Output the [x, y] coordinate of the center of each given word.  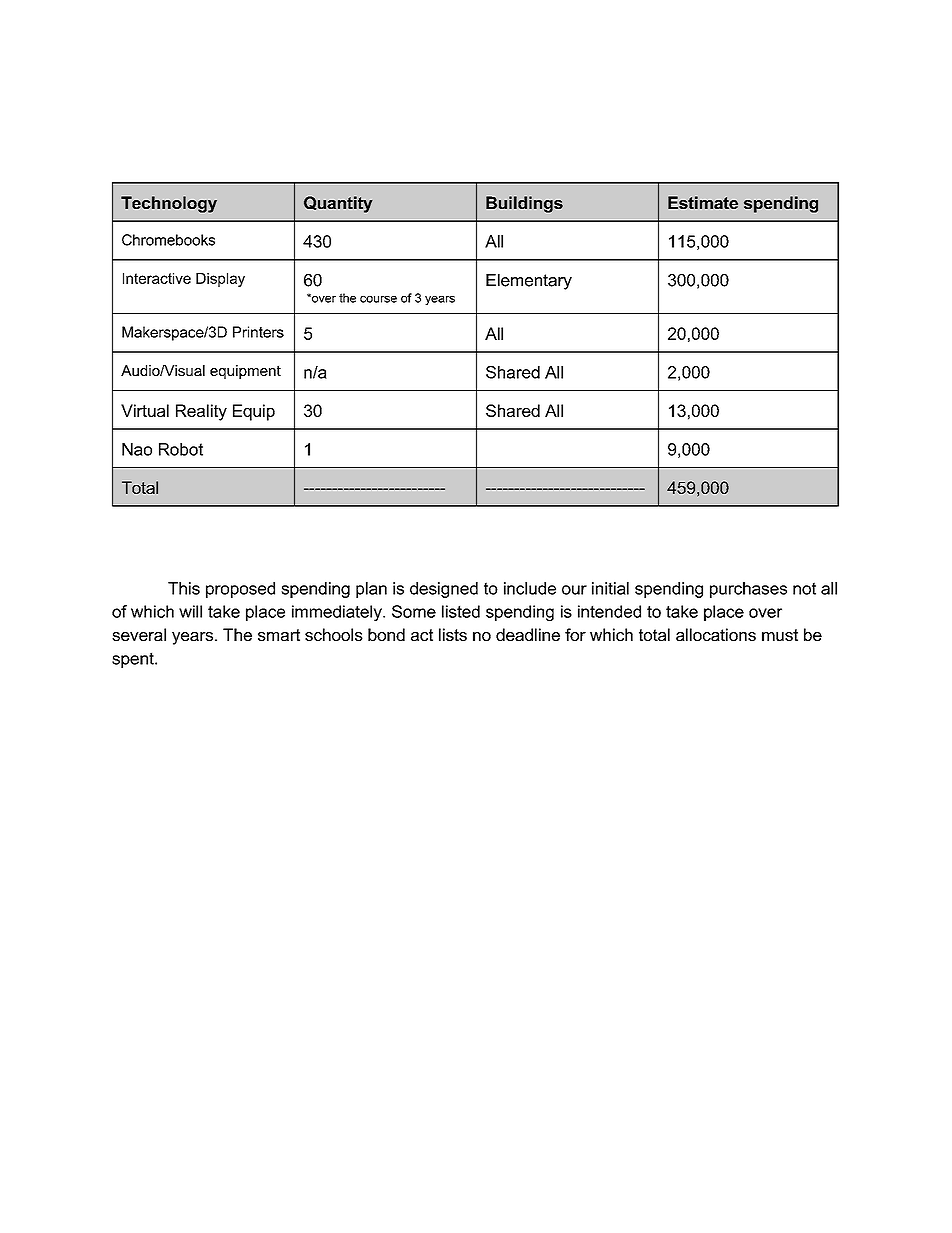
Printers [258, 332]
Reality [201, 412]
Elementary [529, 282]
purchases [748, 590]
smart [279, 635]
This [184, 588]
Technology [169, 204]
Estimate [703, 202]
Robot [181, 449]
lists [453, 634]
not [804, 588]
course [378, 299]
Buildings [524, 204]
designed [444, 590]
